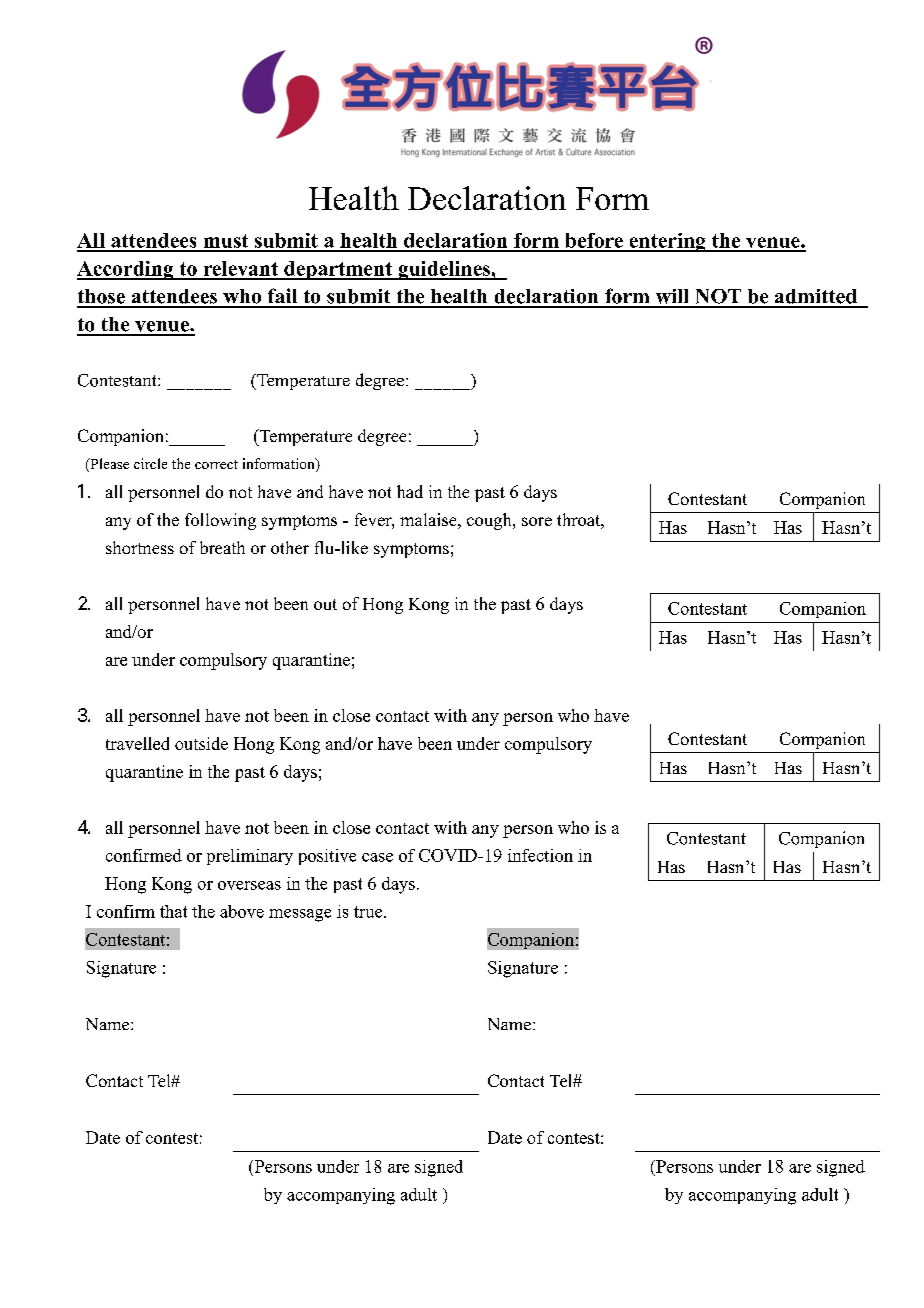 The height and width of the screenshot is (1308, 924). I want to click on circle, so click(150, 463).
